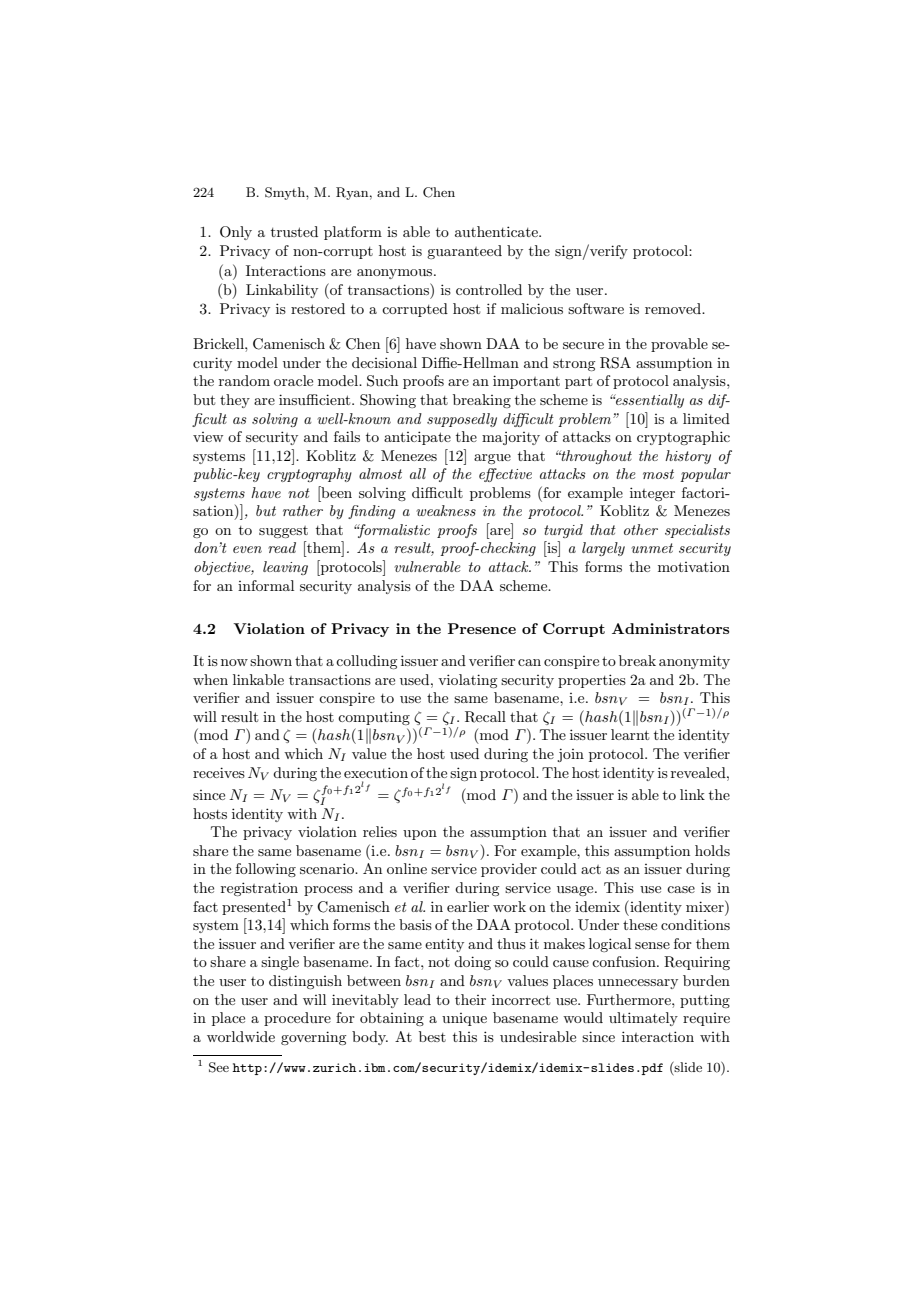  I want to click on unique, so click(464, 1019).
